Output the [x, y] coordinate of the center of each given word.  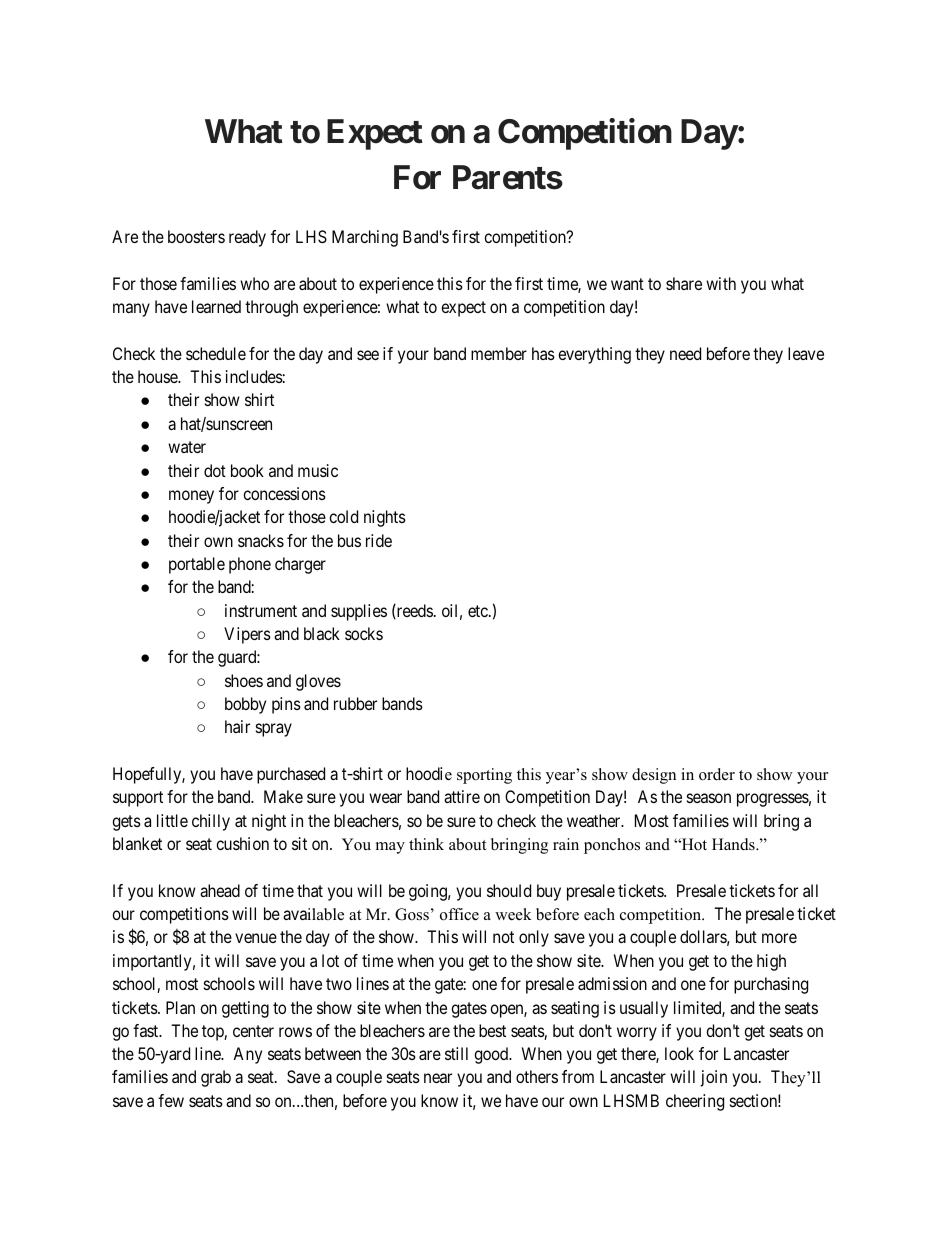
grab [216, 1078]
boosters [196, 236]
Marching [365, 238]
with [721, 283]
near [438, 1078]
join [714, 1078]
